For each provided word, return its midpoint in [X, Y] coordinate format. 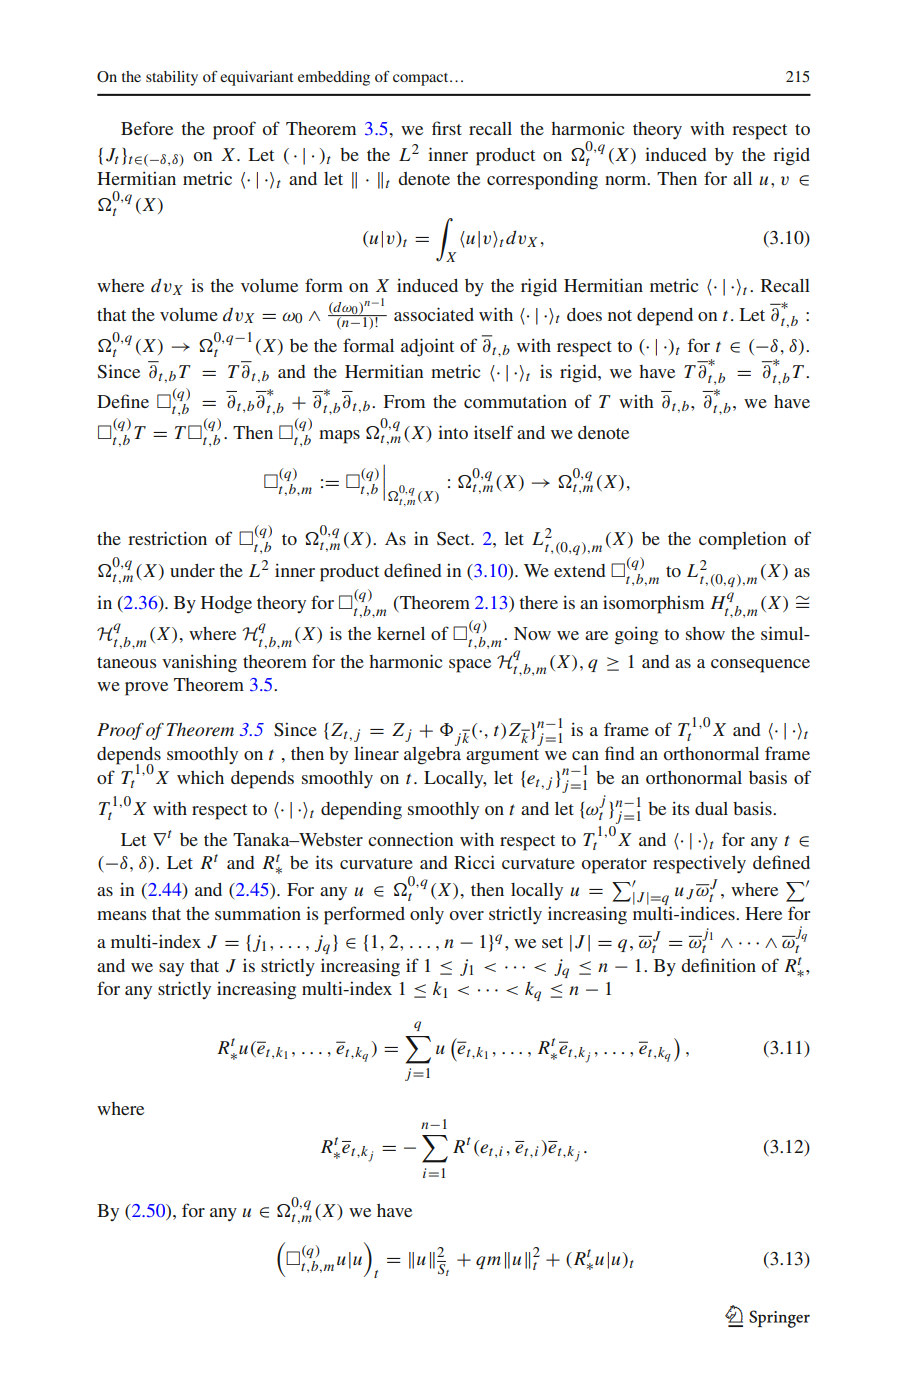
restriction [167, 538]
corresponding [542, 180]
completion [742, 540]
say [171, 969]
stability [172, 78]
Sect [455, 539]
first [447, 128]
